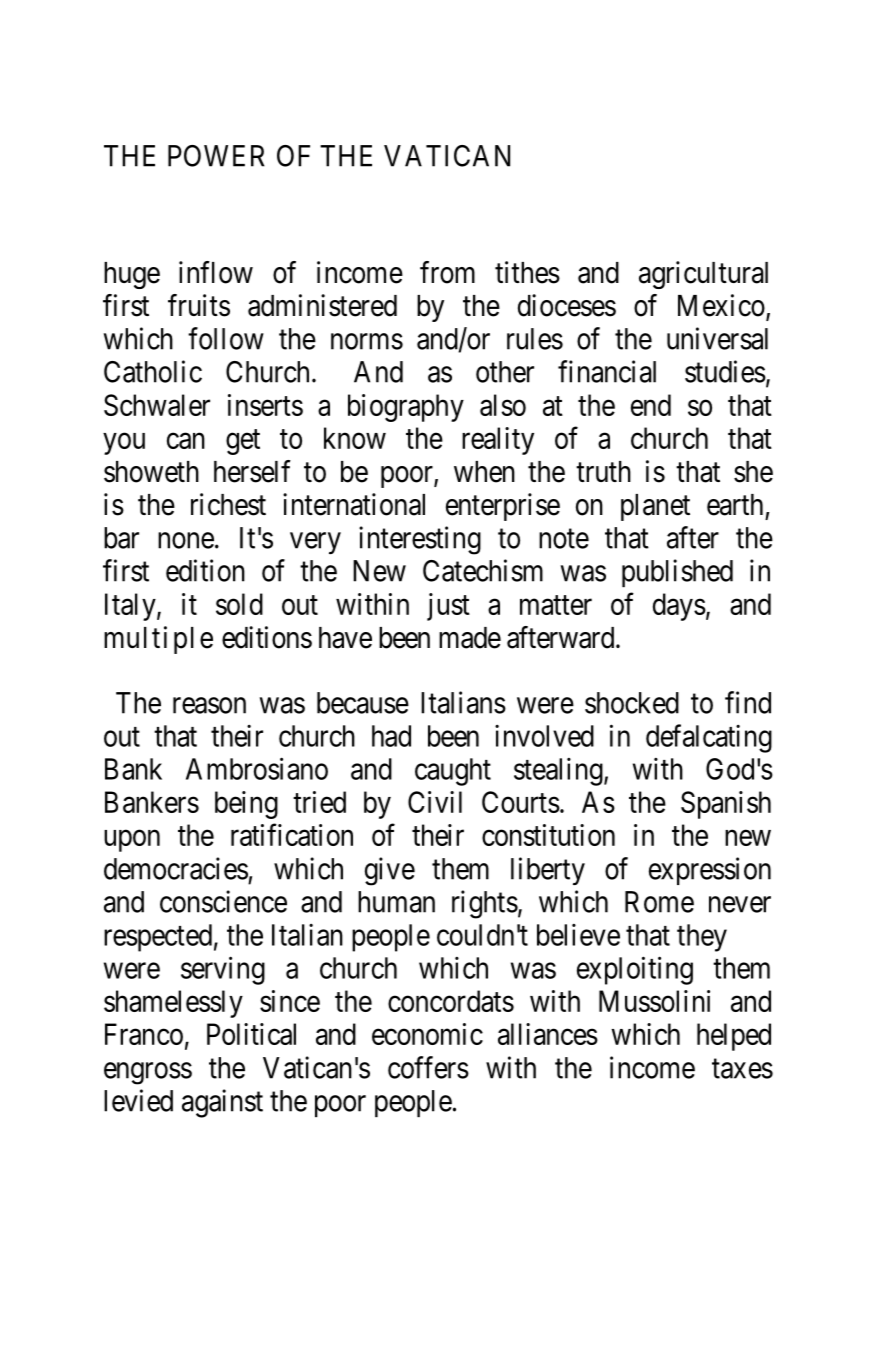  I want to click on against, so click(222, 1103).
